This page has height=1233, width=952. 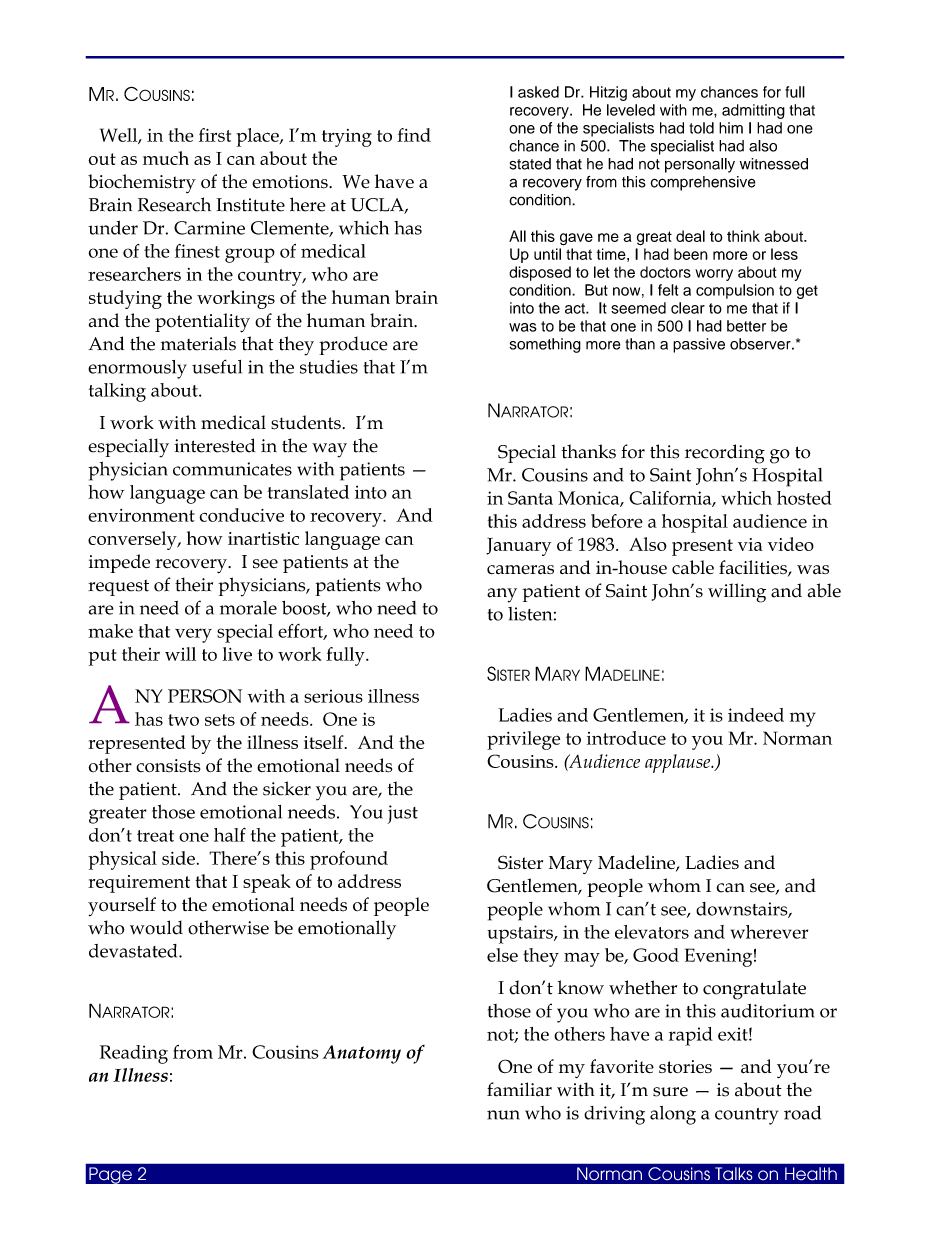 What do you see at coordinates (679, 763) in the page?
I see `applause` at bounding box center [679, 763].
